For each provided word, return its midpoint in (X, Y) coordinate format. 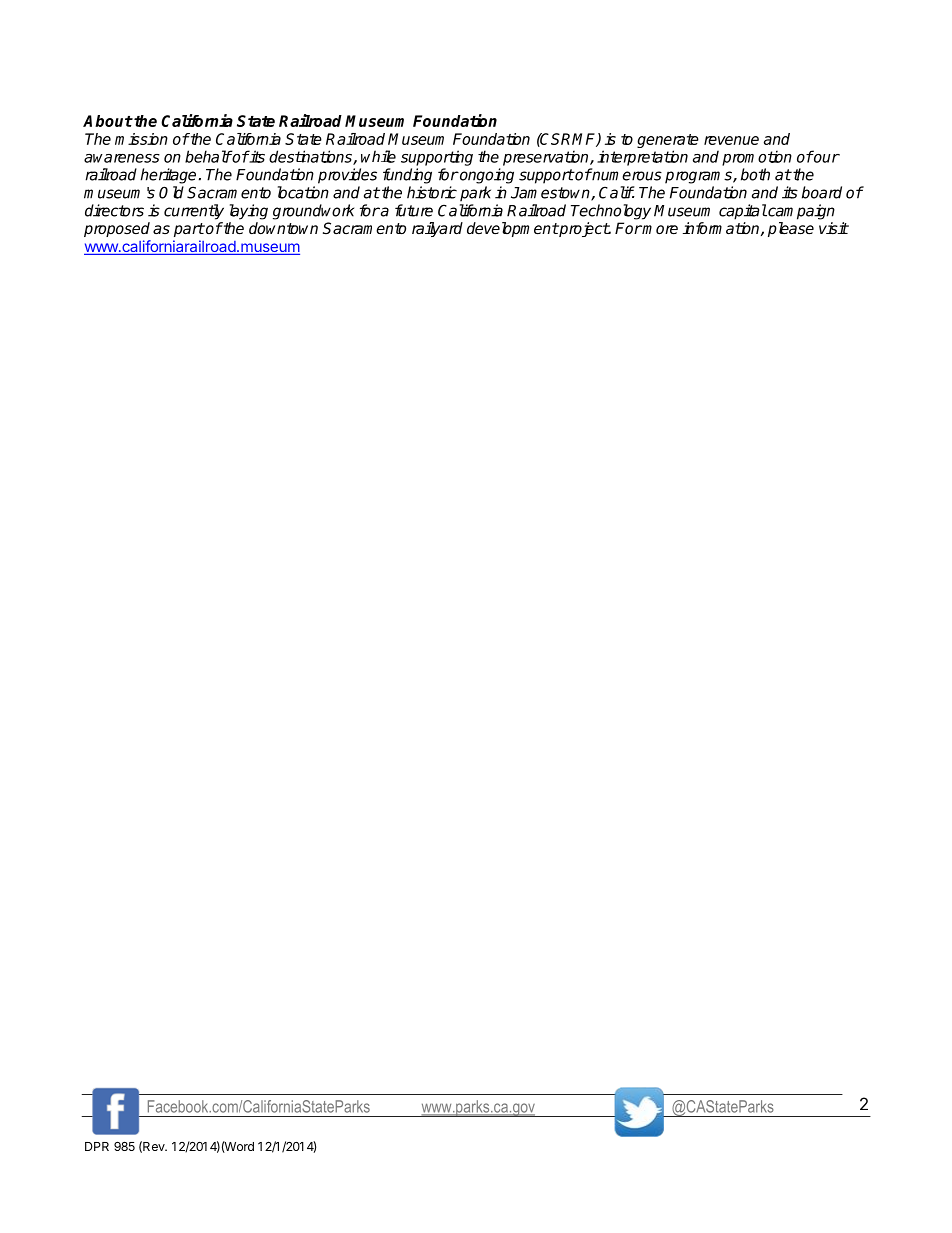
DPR (97, 1146)
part (189, 230)
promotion (757, 158)
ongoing (486, 176)
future (414, 210)
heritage (168, 176)
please (791, 229)
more (659, 229)
